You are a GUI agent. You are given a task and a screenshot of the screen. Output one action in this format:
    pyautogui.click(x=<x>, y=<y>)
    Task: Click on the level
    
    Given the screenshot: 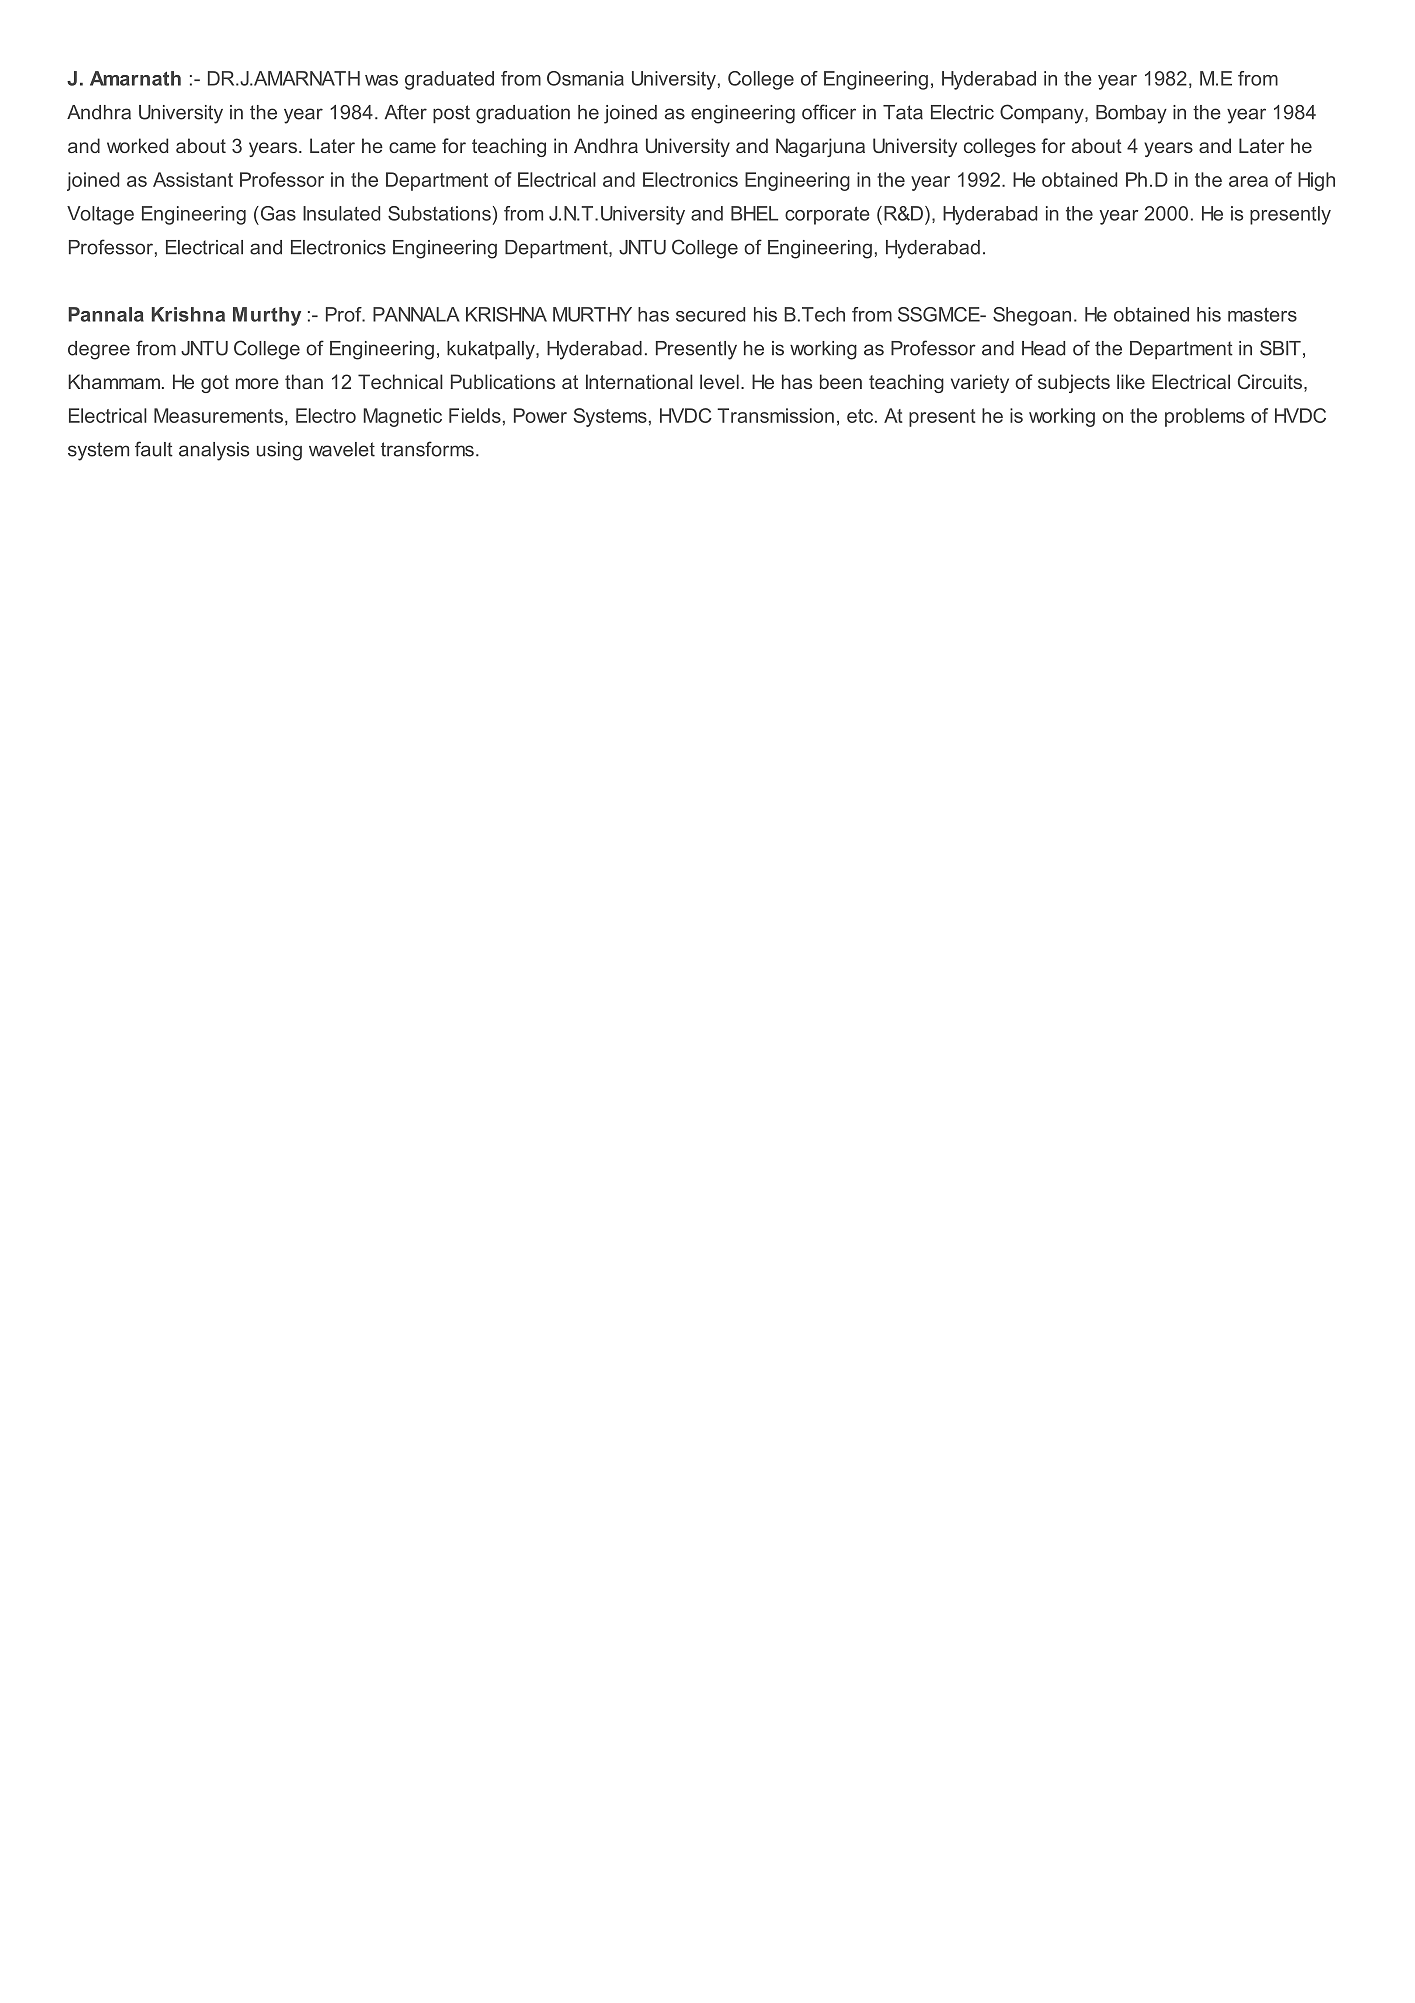 What is the action you would take?
    pyautogui.click(x=719, y=381)
